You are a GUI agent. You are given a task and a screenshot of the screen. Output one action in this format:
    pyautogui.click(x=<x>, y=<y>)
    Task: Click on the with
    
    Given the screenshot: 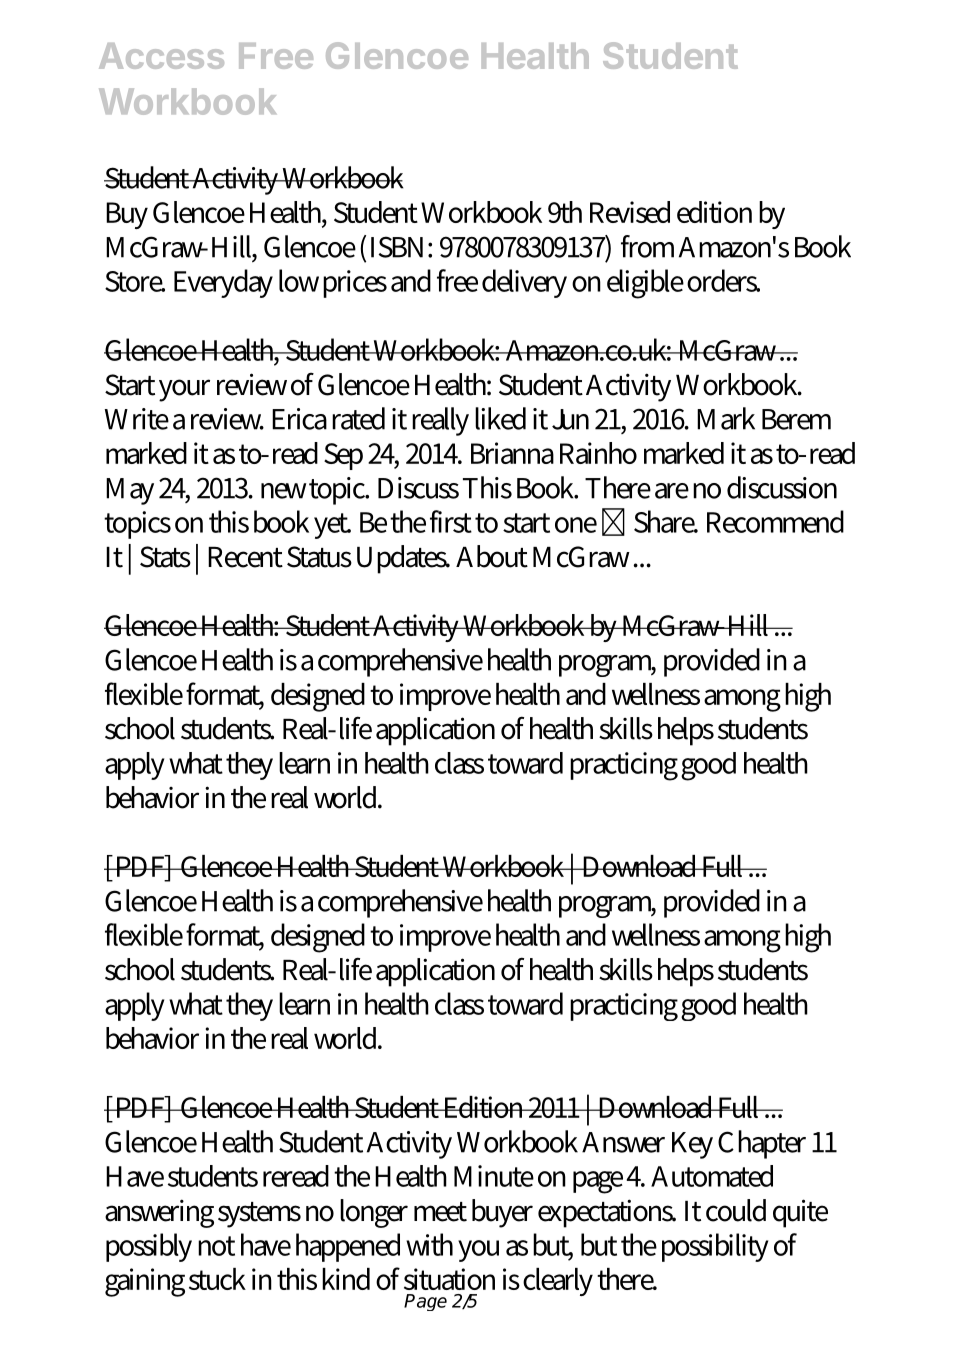 What is the action you would take?
    pyautogui.click(x=429, y=1244)
